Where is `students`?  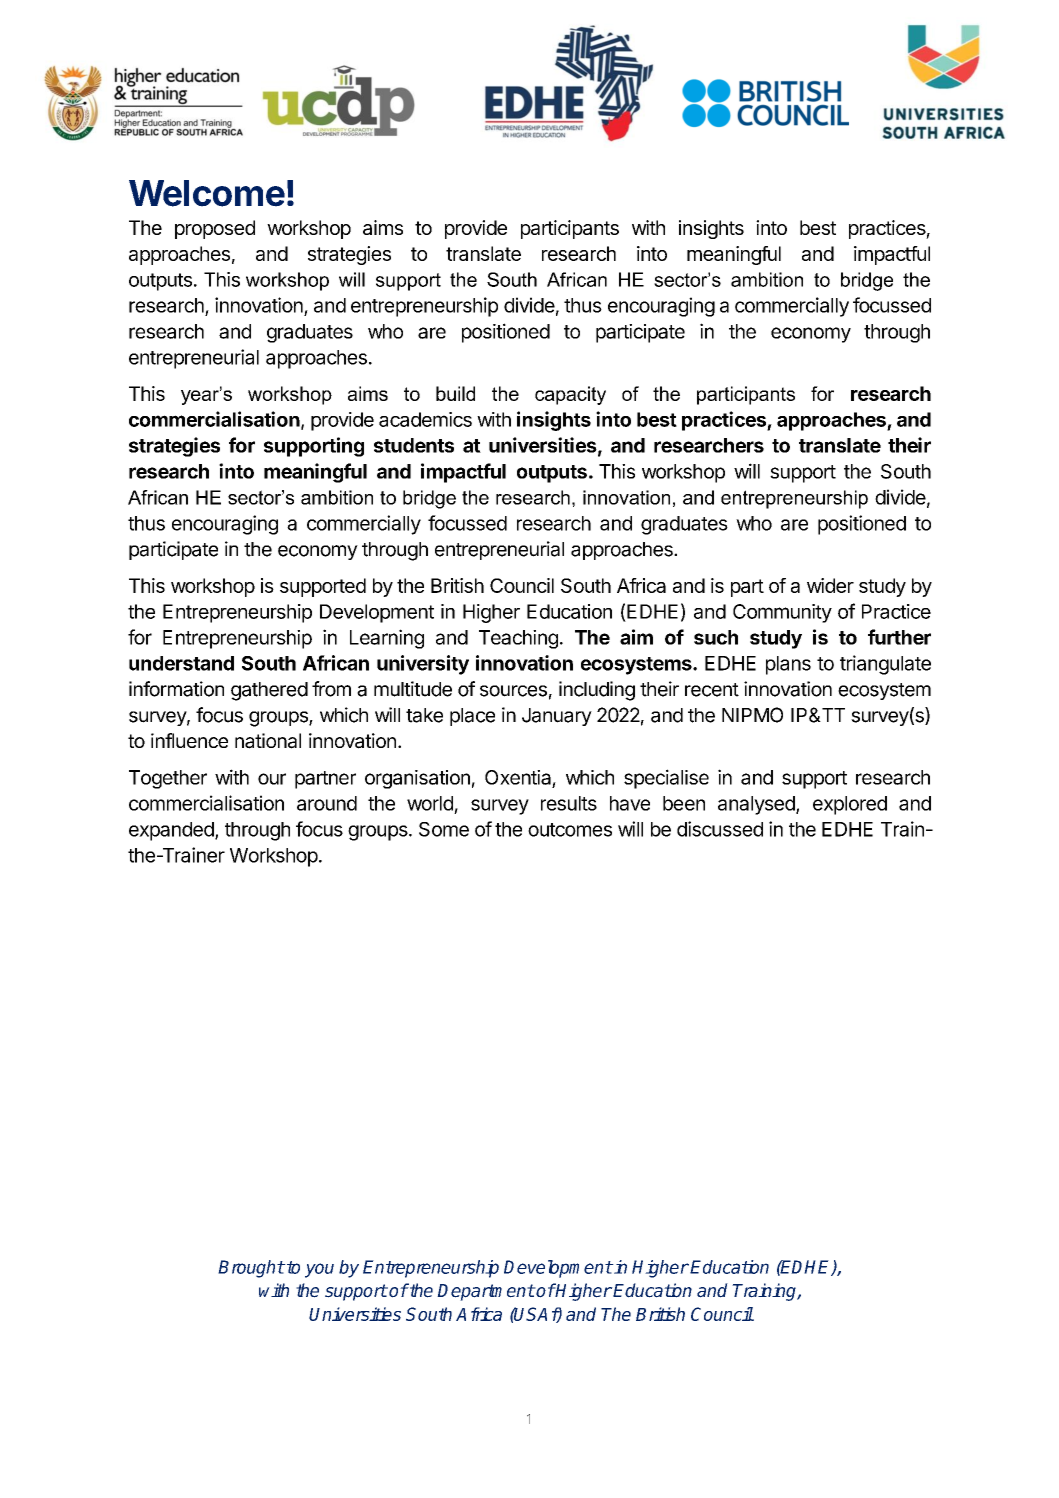
students is located at coordinates (414, 445).
